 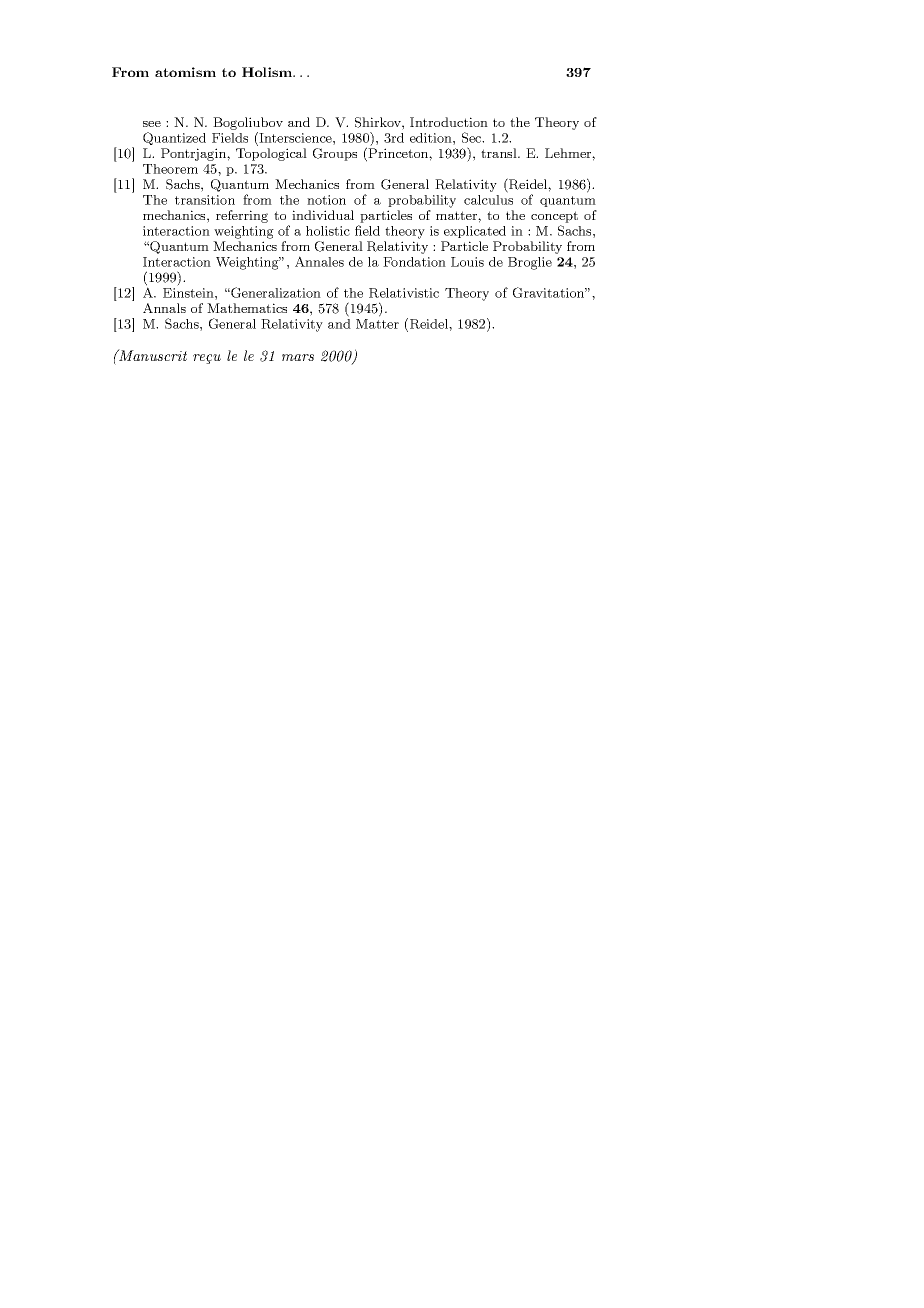 I want to click on transl, so click(x=500, y=153).
